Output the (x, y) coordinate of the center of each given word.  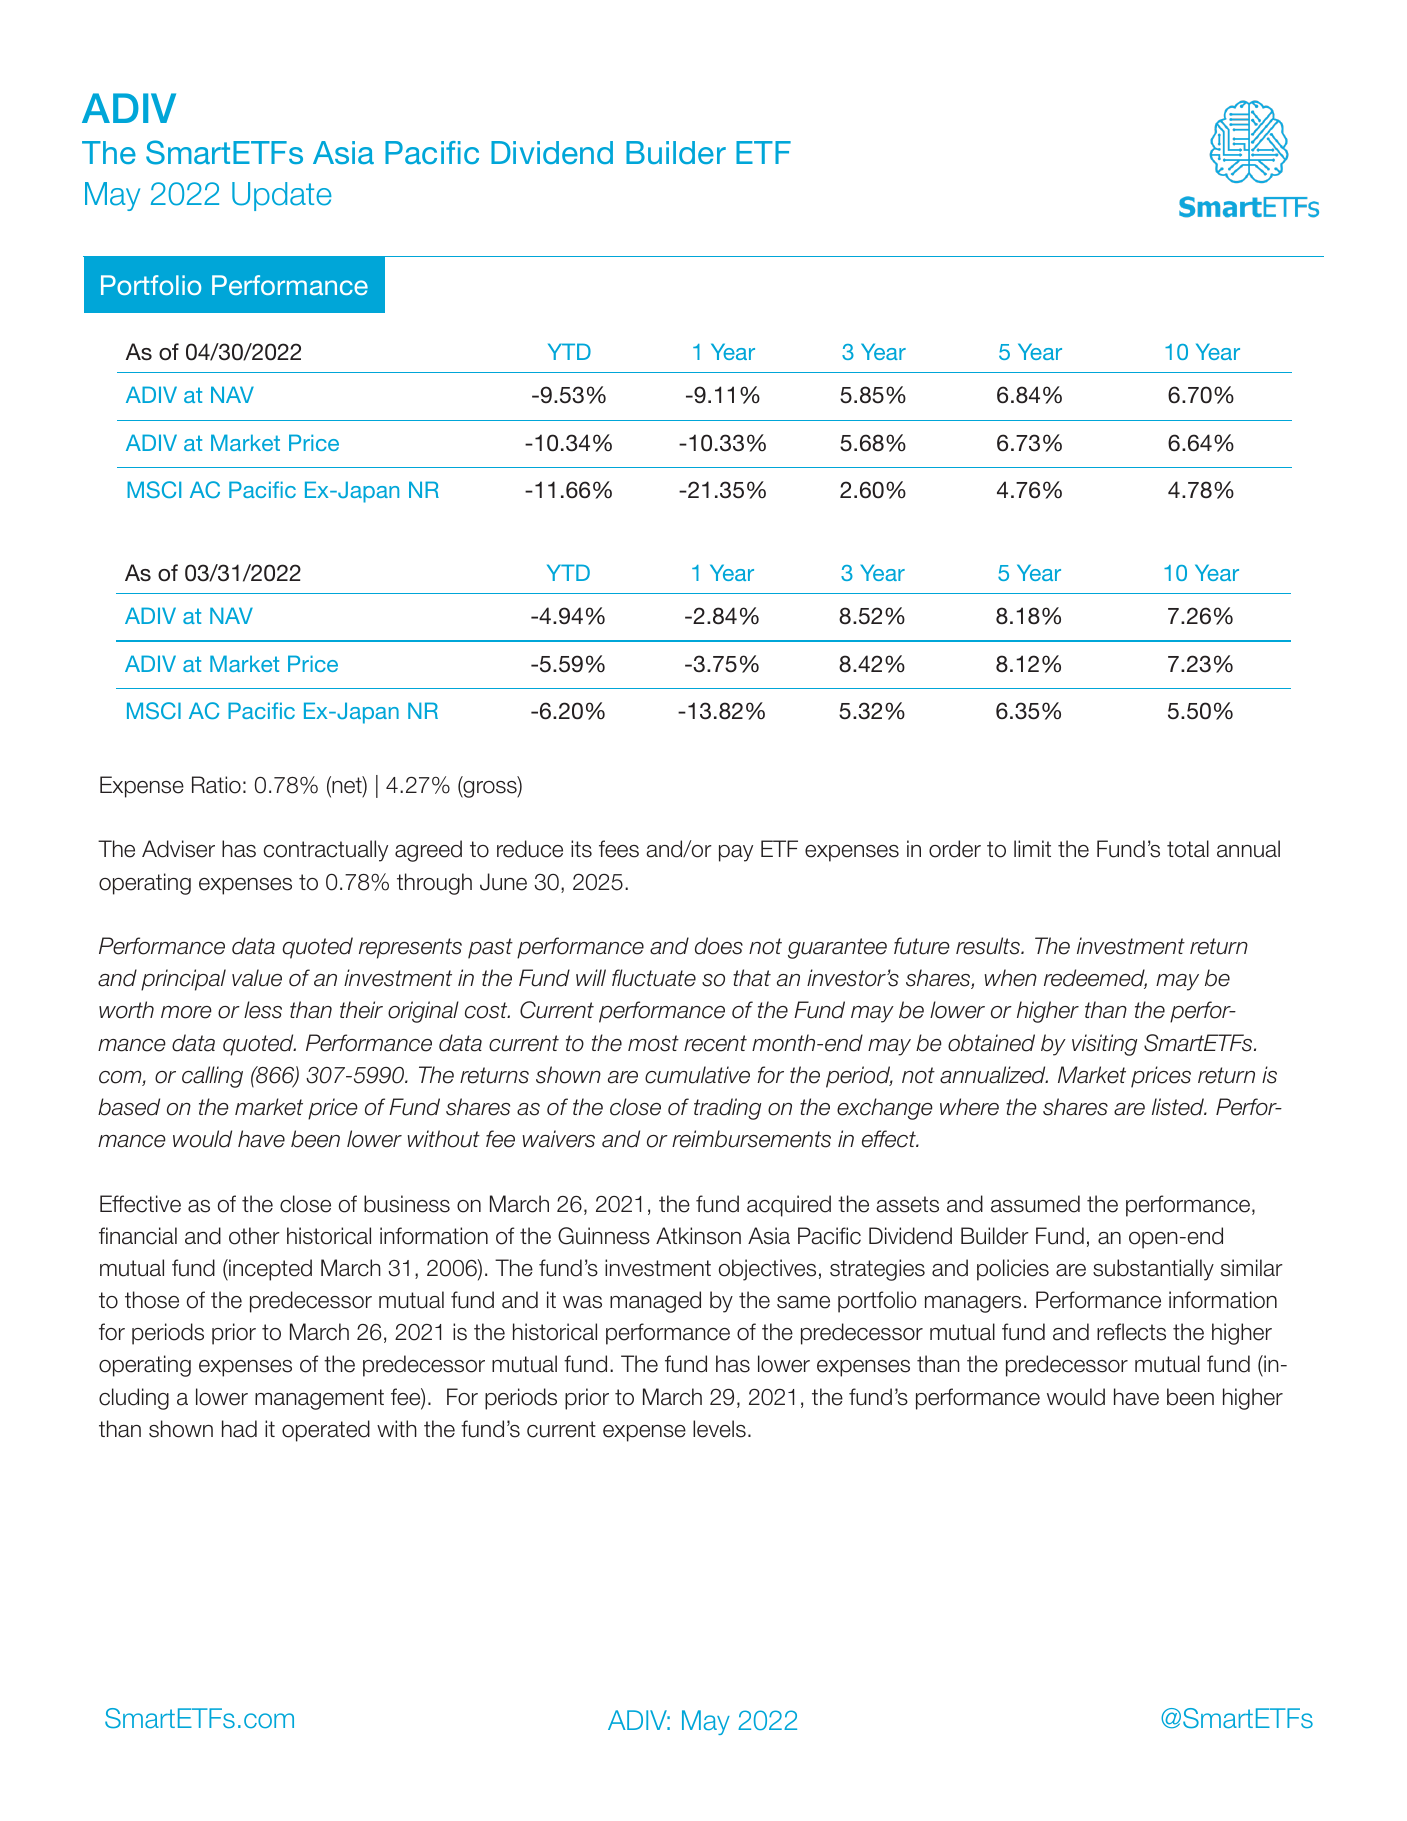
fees (619, 849)
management (319, 1399)
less (263, 1010)
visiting (1104, 1045)
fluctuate (654, 978)
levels (719, 1429)
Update (282, 196)
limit (1032, 848)
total (1188, 849)
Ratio (216, 785)
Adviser (178, 849)
